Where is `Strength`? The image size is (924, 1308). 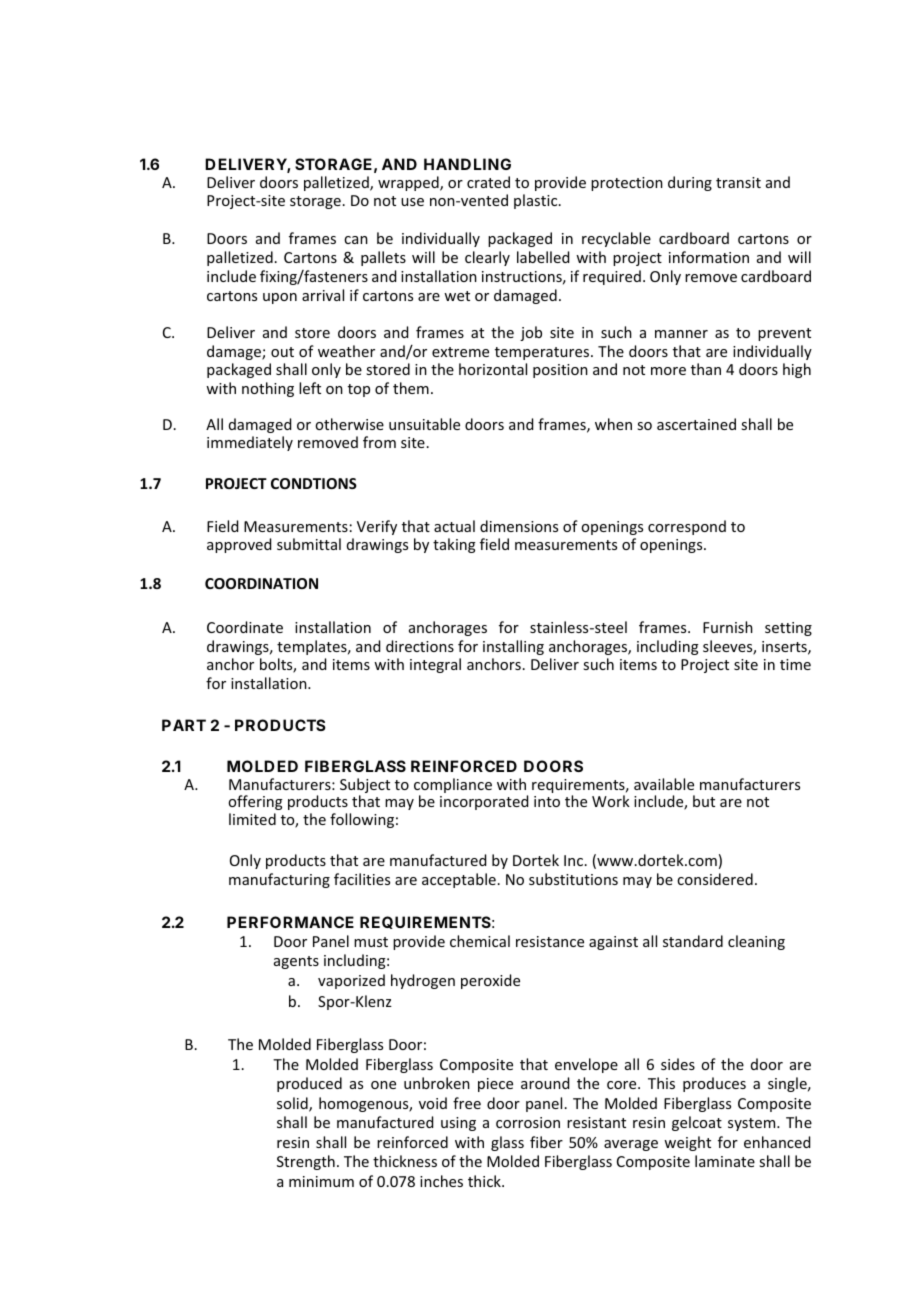 Strength is located at coordinates (306, 1162).
